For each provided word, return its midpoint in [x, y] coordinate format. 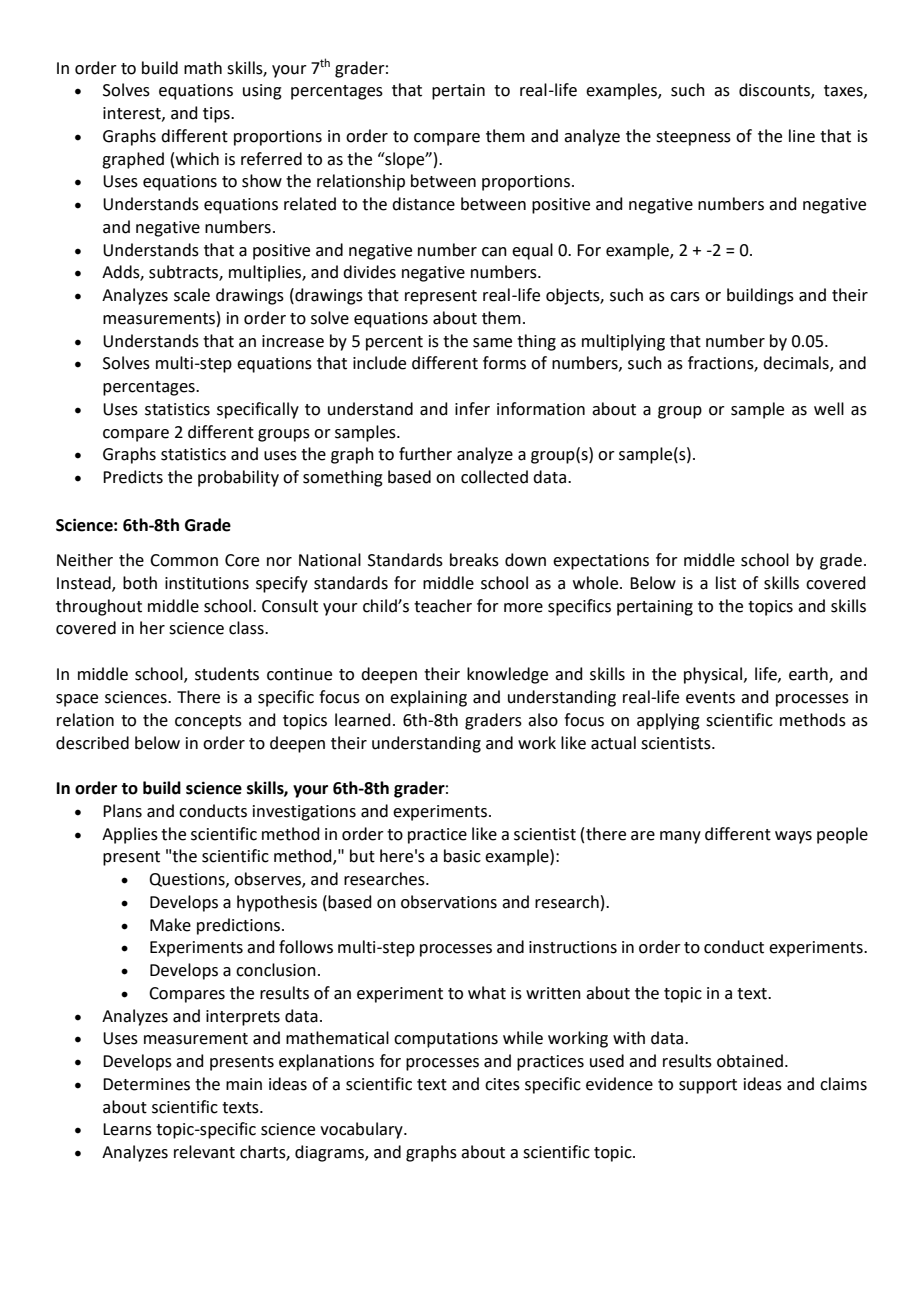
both [140, 583]
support [708, 1086]
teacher [443, 606]
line [802, 136]
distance [423, 204]
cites [502, 1084]
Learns [127, 1129]
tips [217, 115]
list [726, 583]
